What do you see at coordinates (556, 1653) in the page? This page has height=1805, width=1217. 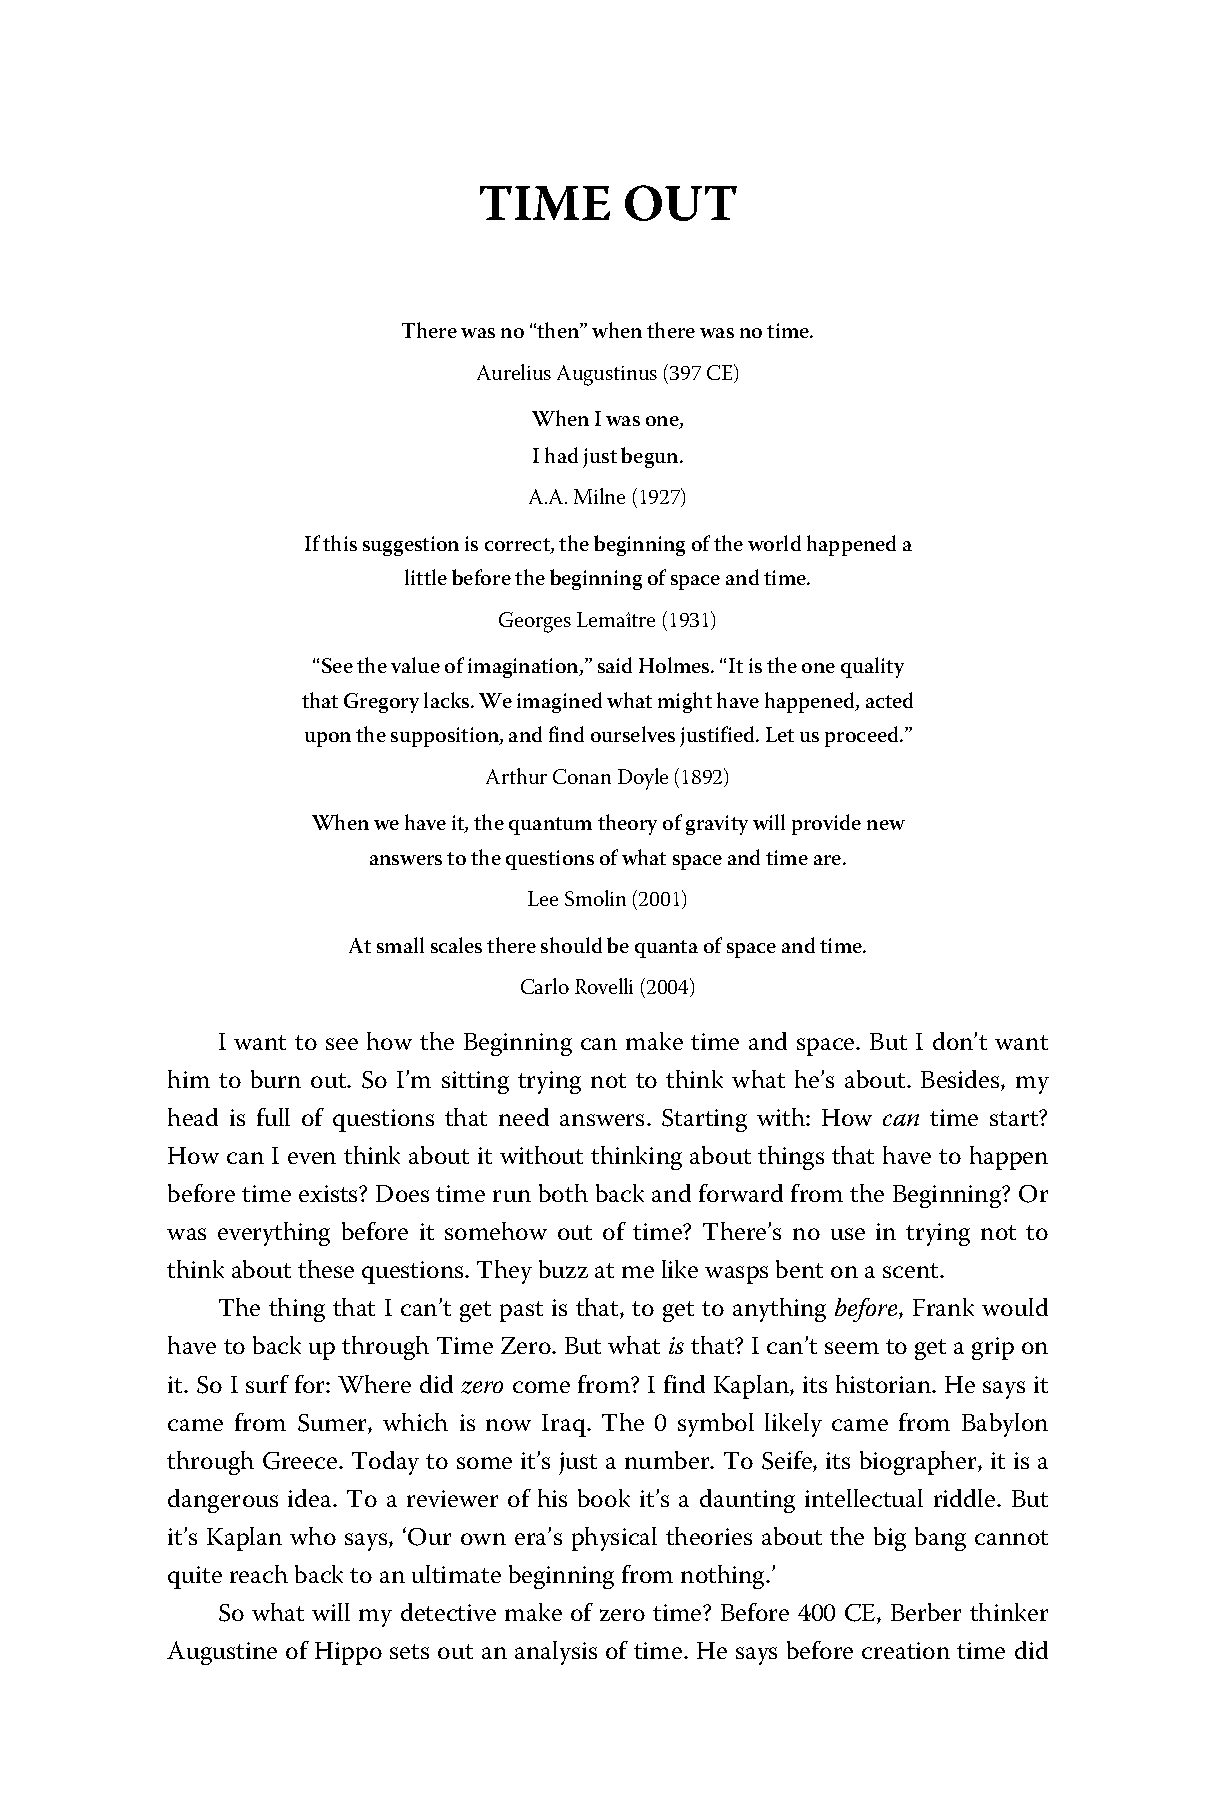 I see `analysis` at bounding box center [556, 1653].
